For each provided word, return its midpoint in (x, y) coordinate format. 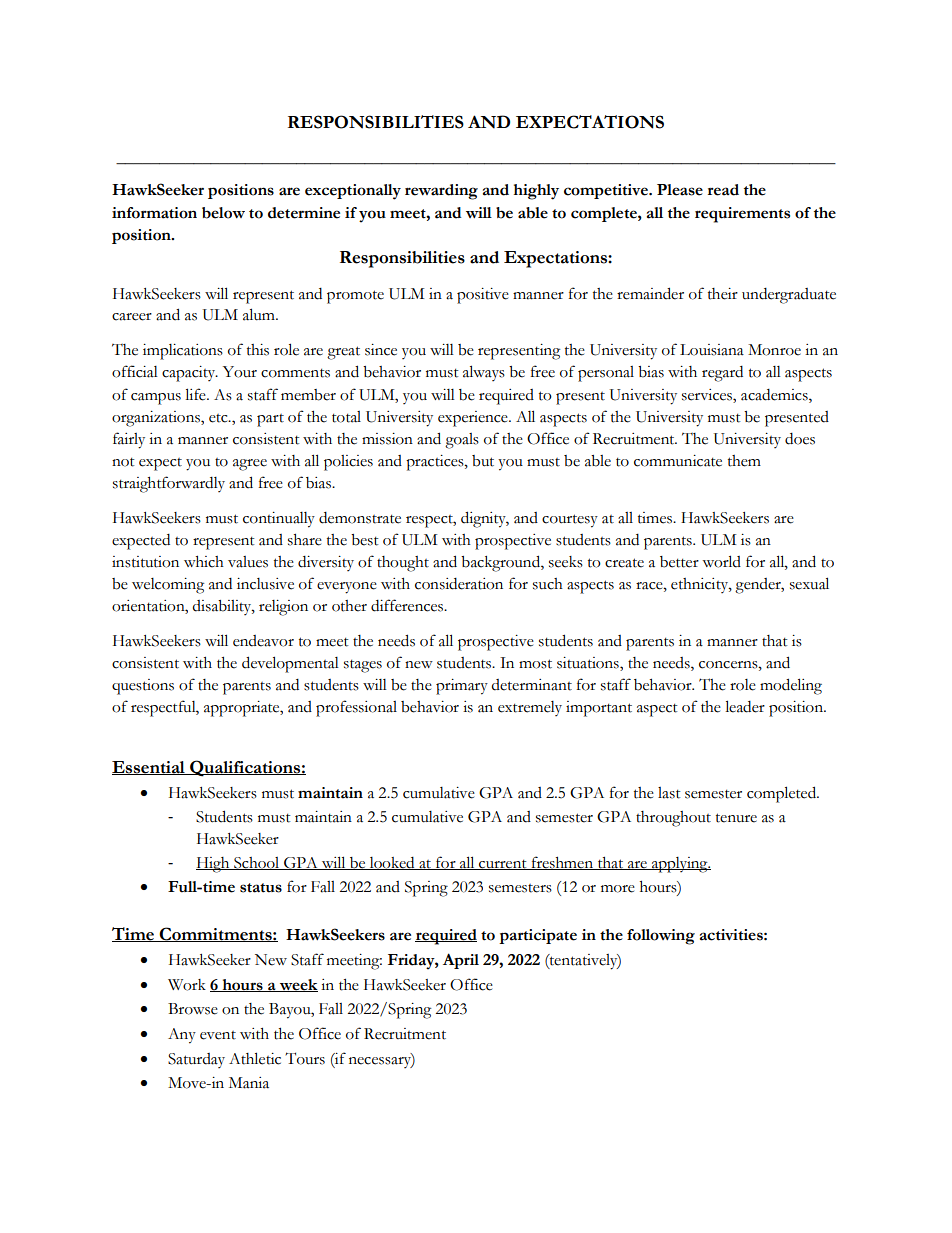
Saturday (196, 1060)
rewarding (441, 192)
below (223, 213)
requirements (742, 215)
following (661, 937)
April (461, 961)
